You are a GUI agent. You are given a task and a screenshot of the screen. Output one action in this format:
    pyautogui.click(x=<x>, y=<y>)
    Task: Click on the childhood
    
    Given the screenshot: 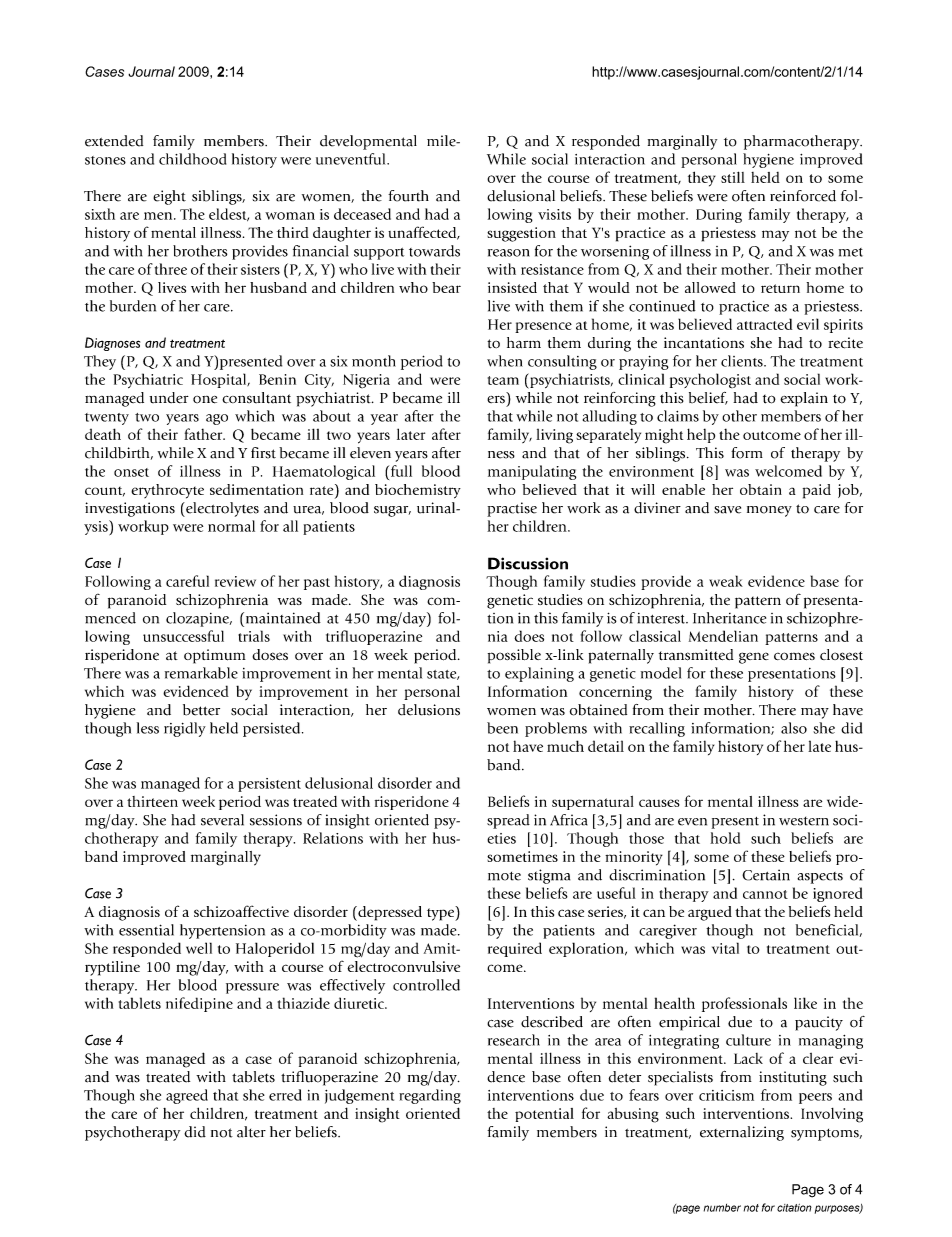 What is the action you would take?
    pyautogui.click(x=192, y=159)
